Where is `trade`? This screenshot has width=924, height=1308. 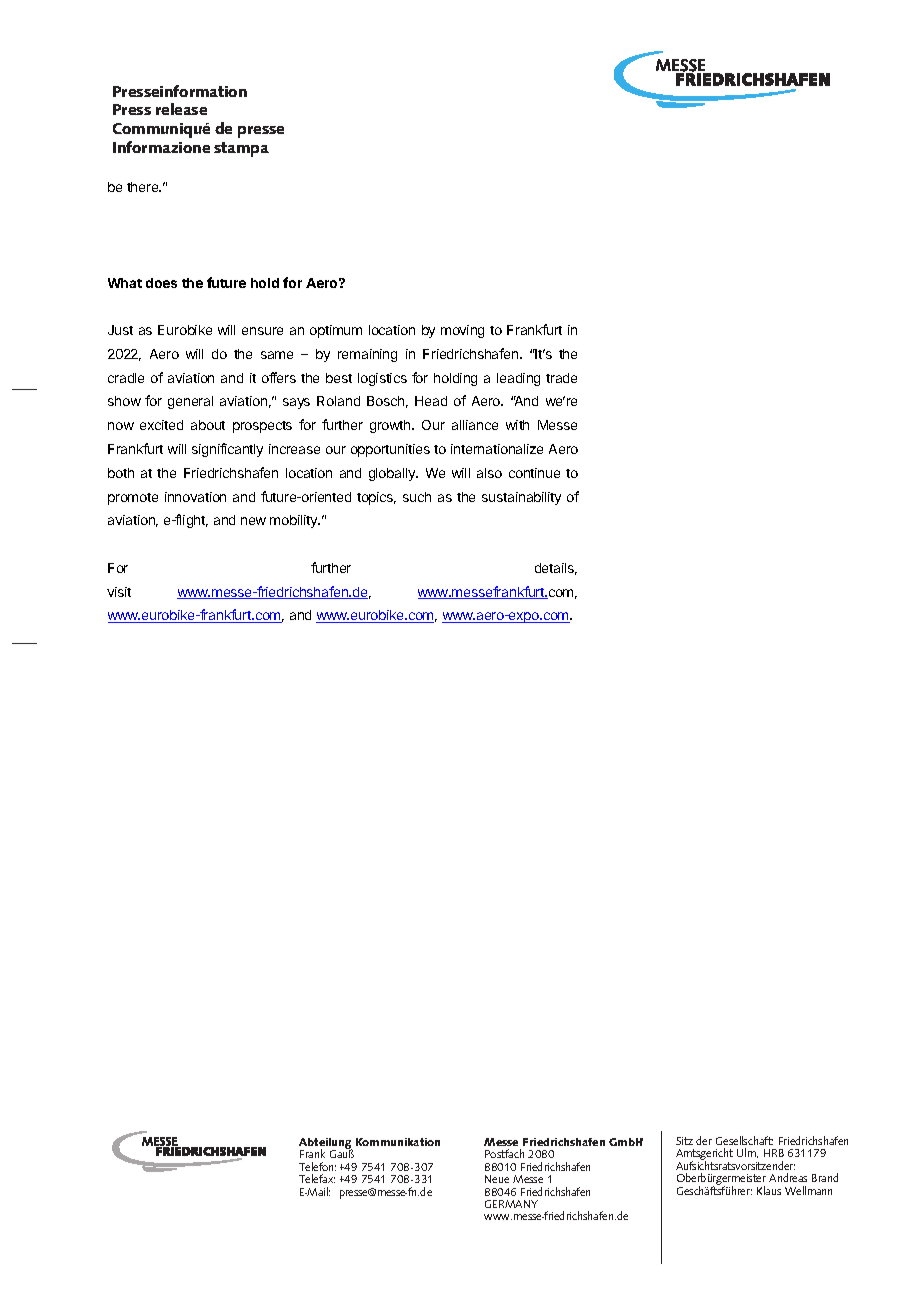 trade is located at coordinates (561, 378).
